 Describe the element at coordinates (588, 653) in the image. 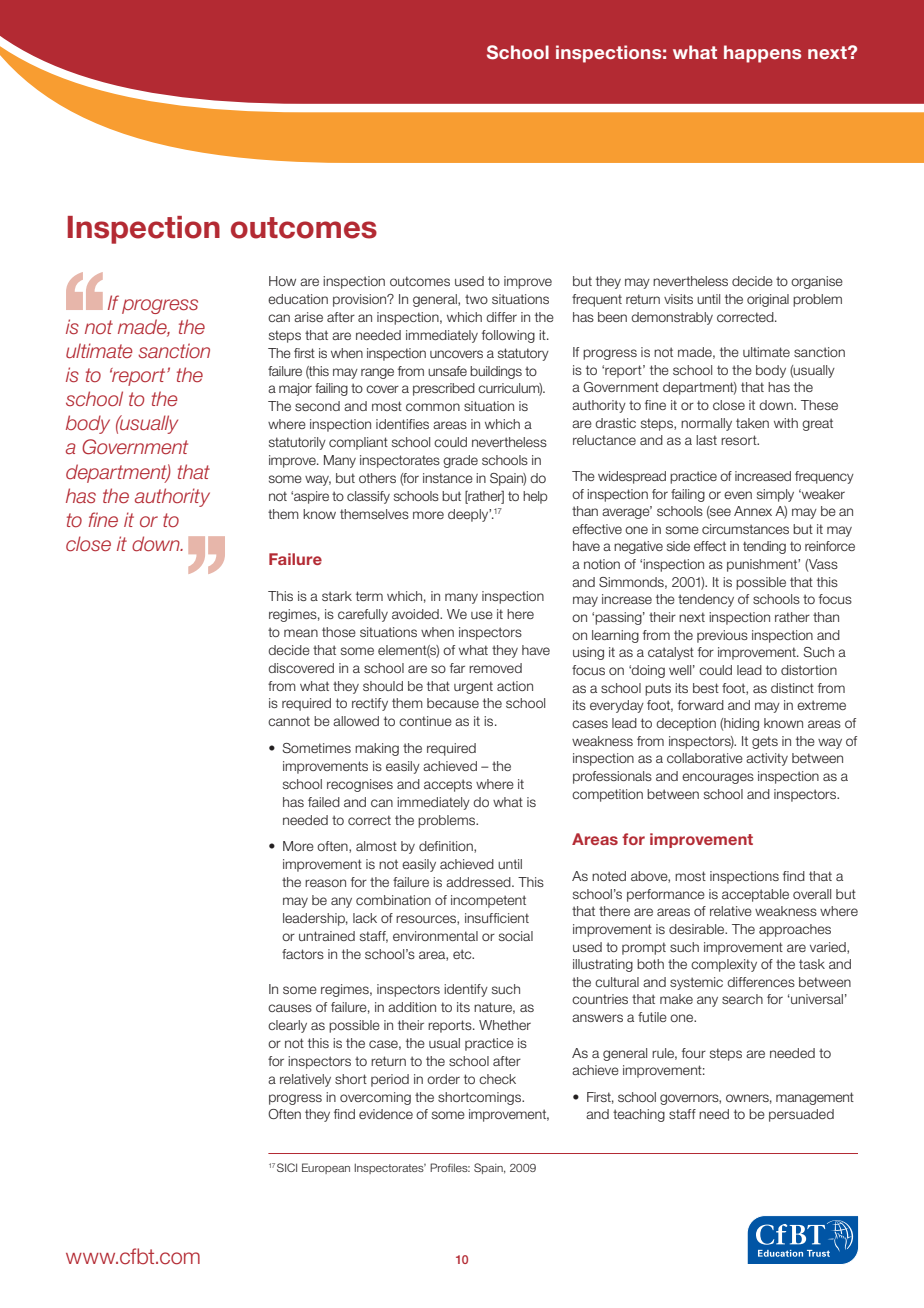

I see `using` at that location.
